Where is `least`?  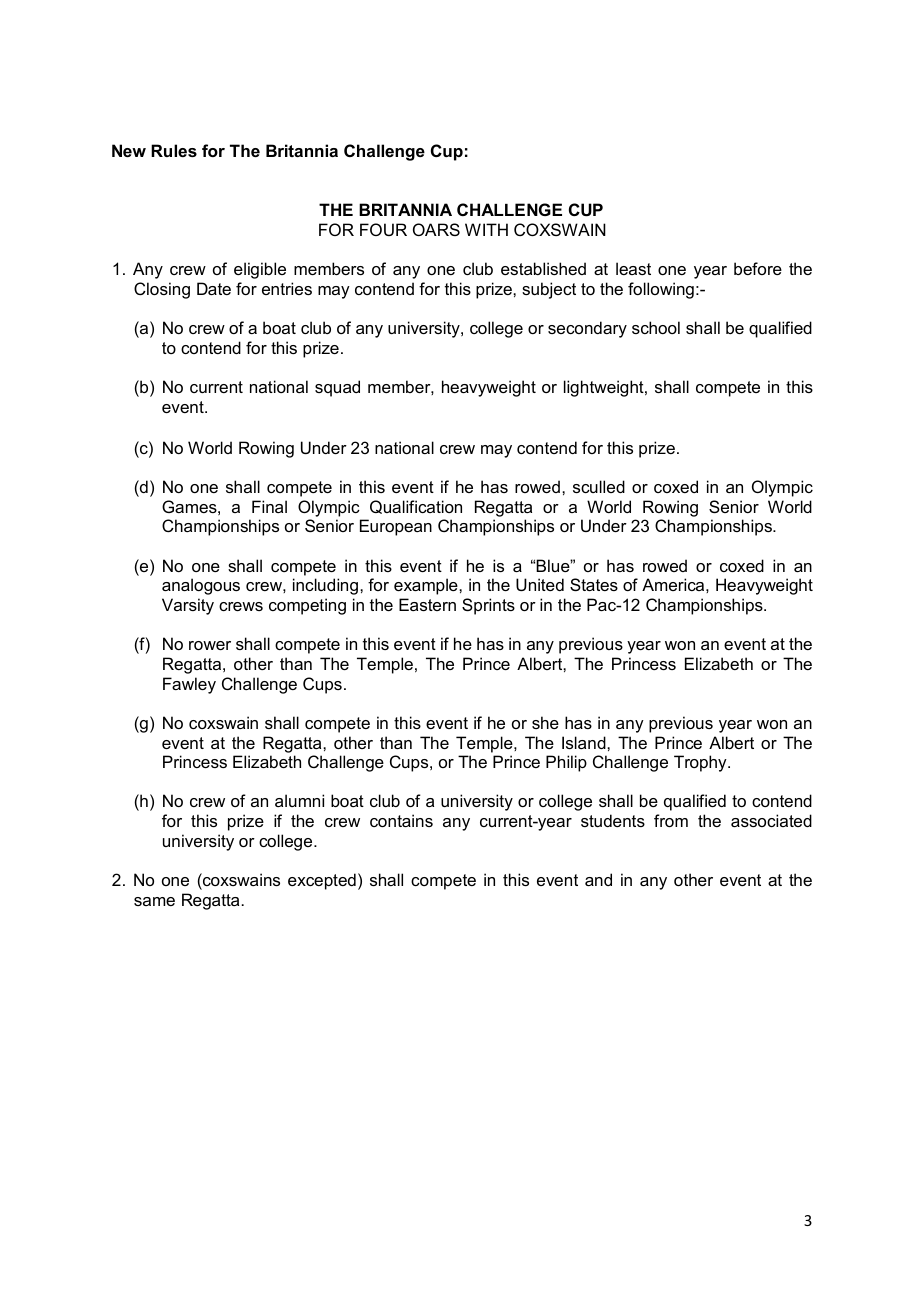
least is located at coordinates (633, 268).
